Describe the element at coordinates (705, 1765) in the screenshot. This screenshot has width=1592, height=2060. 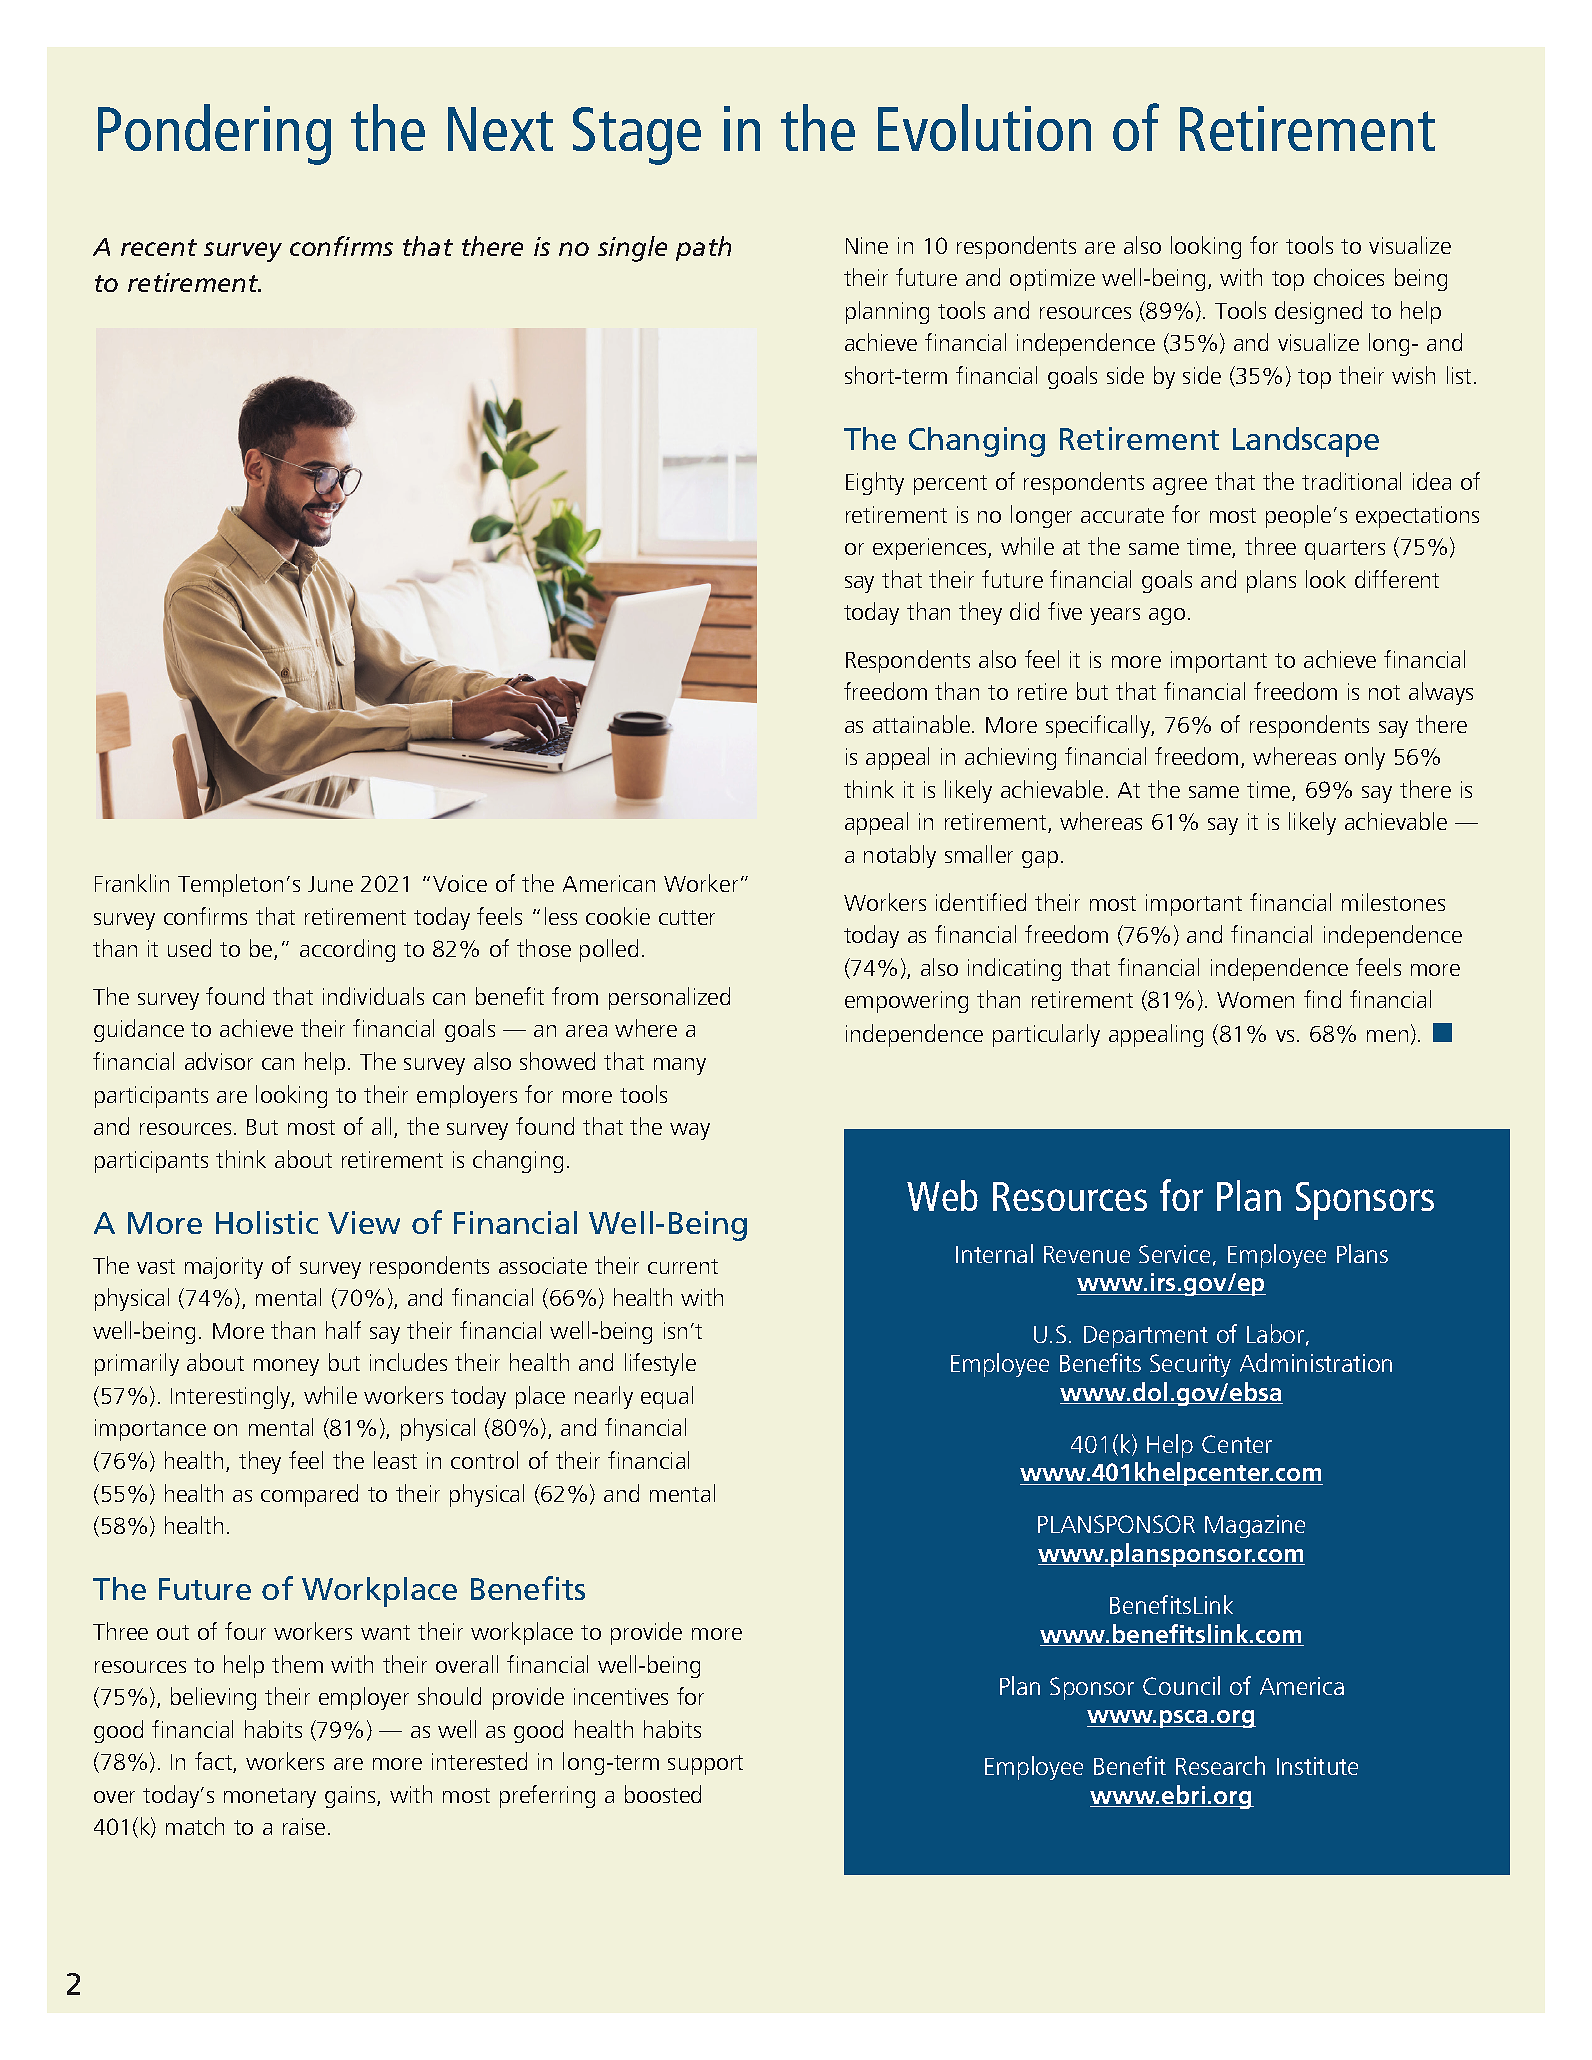
I see `support` at that location.
